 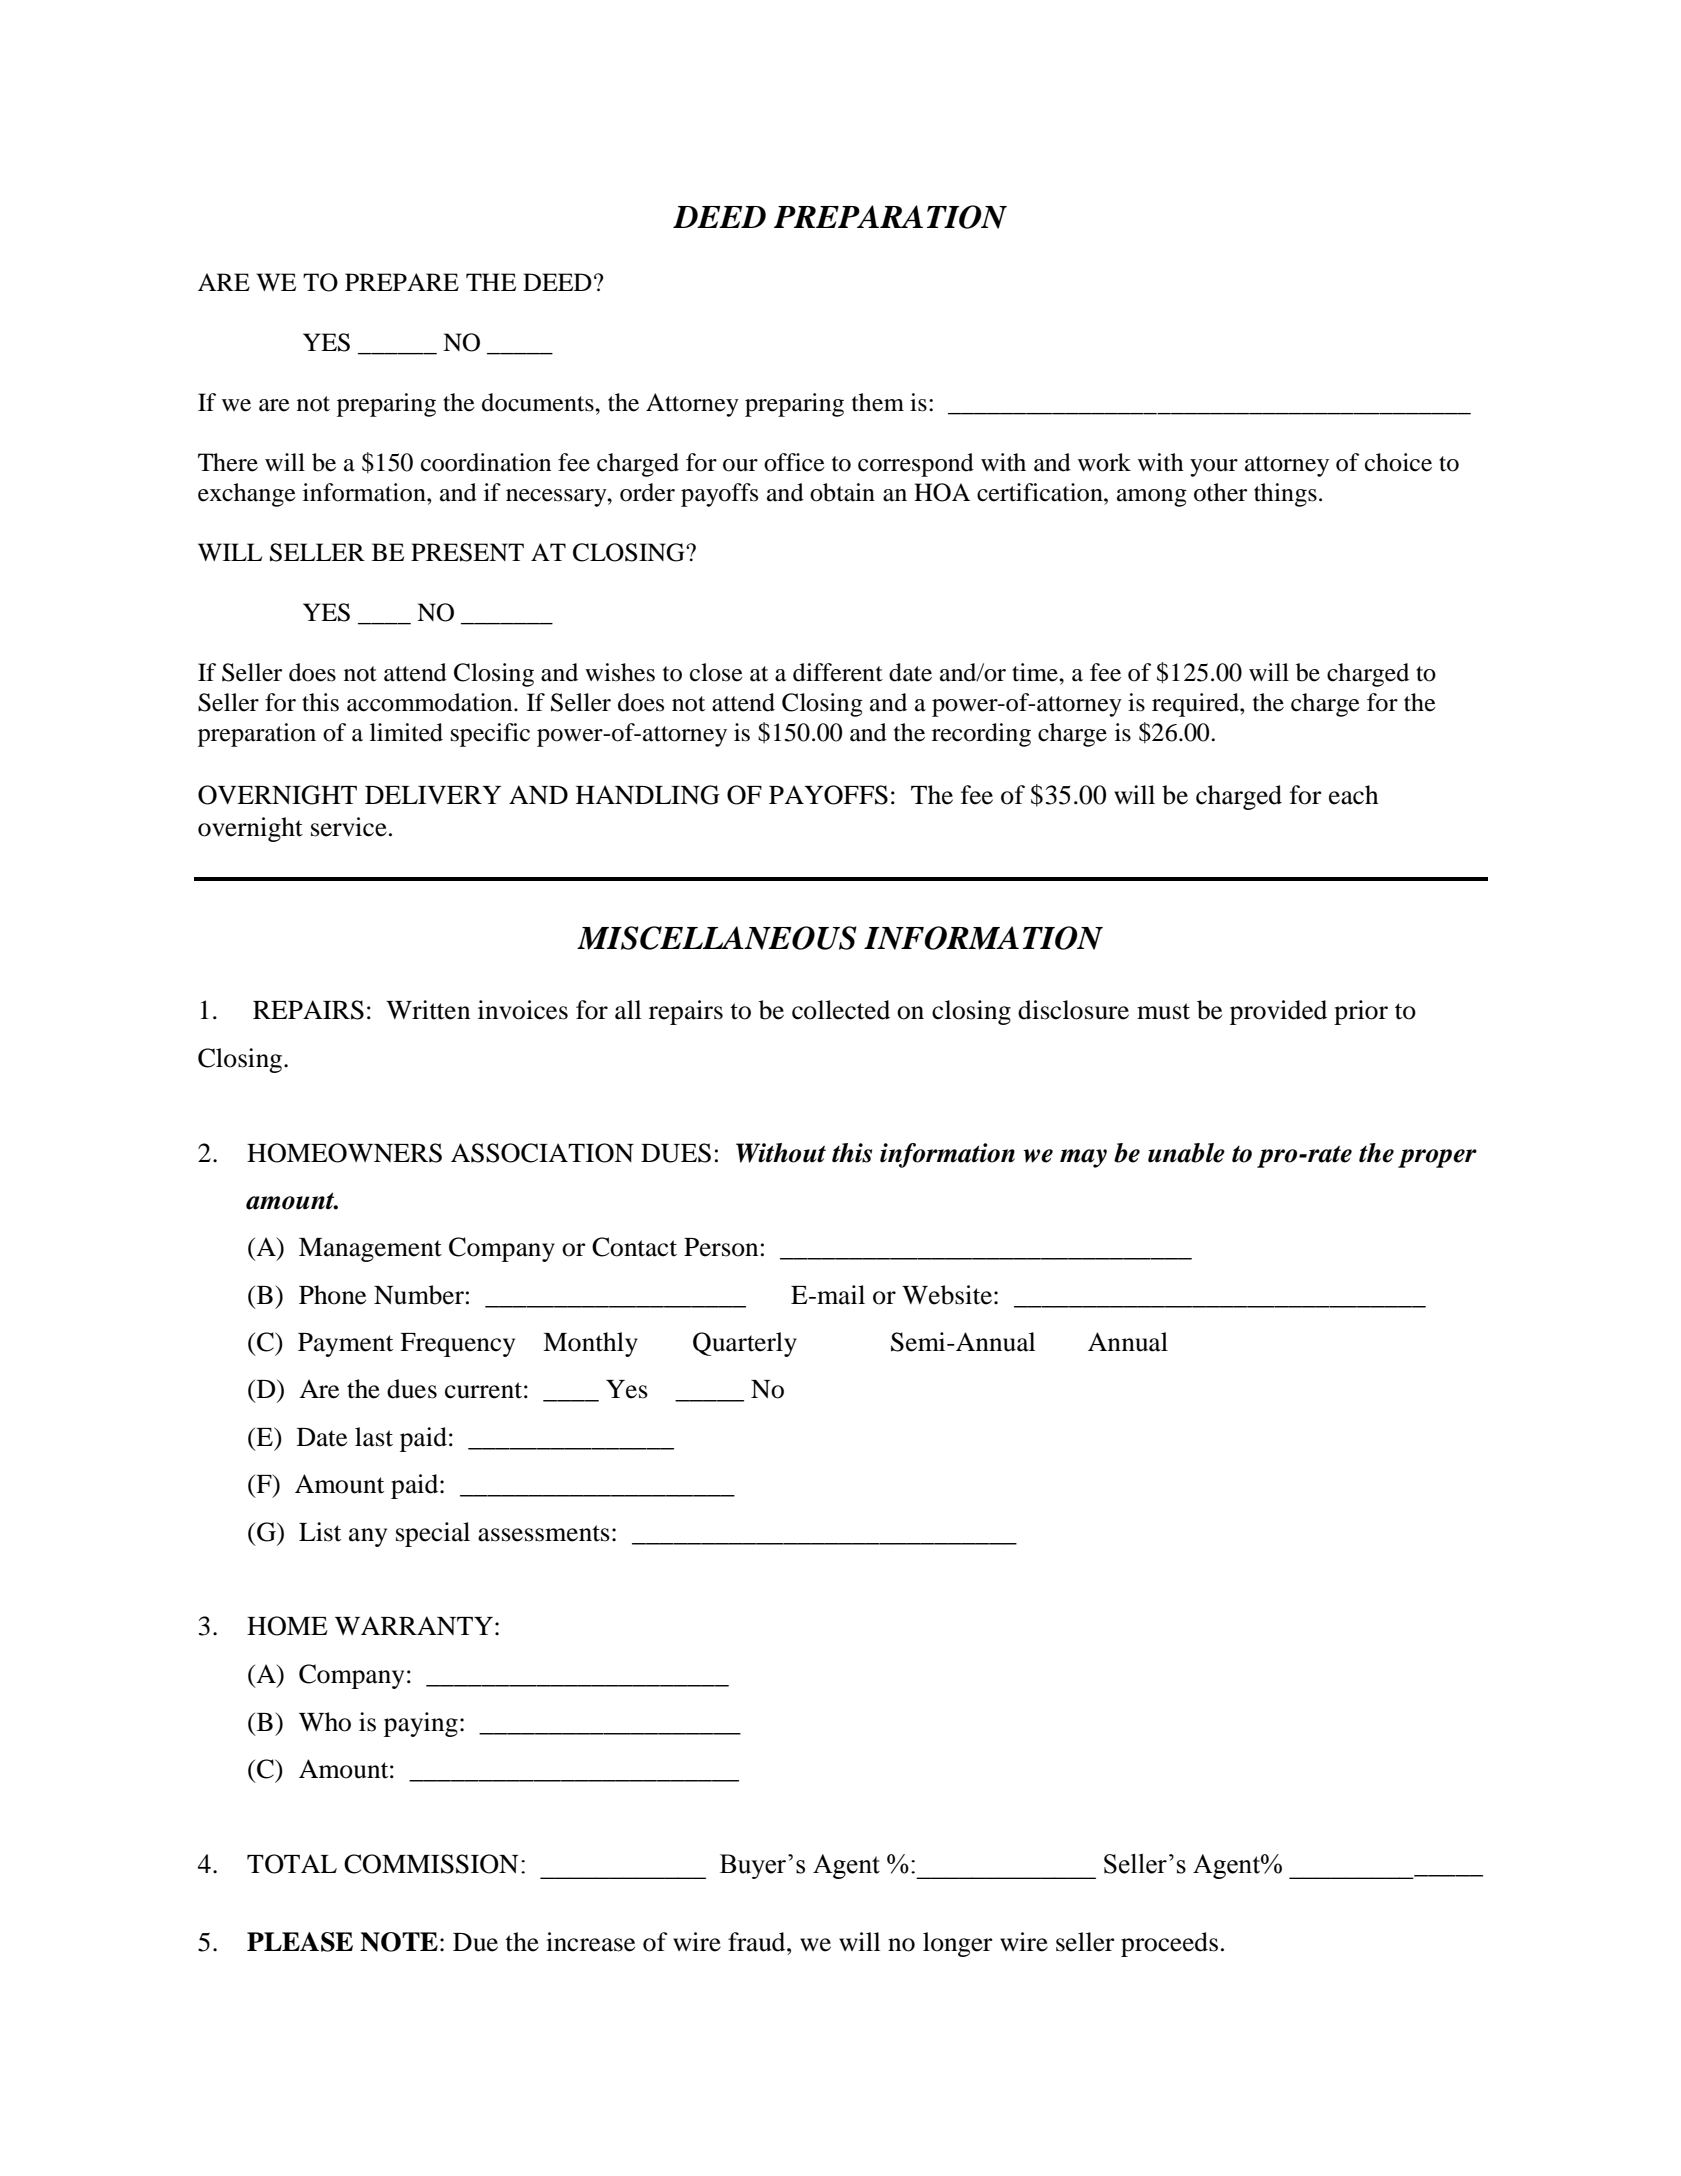 What do you see at coordinates (1169, 1944) in the screenshot?
I see `proceeds` at bounding box center [1169, 1944].
